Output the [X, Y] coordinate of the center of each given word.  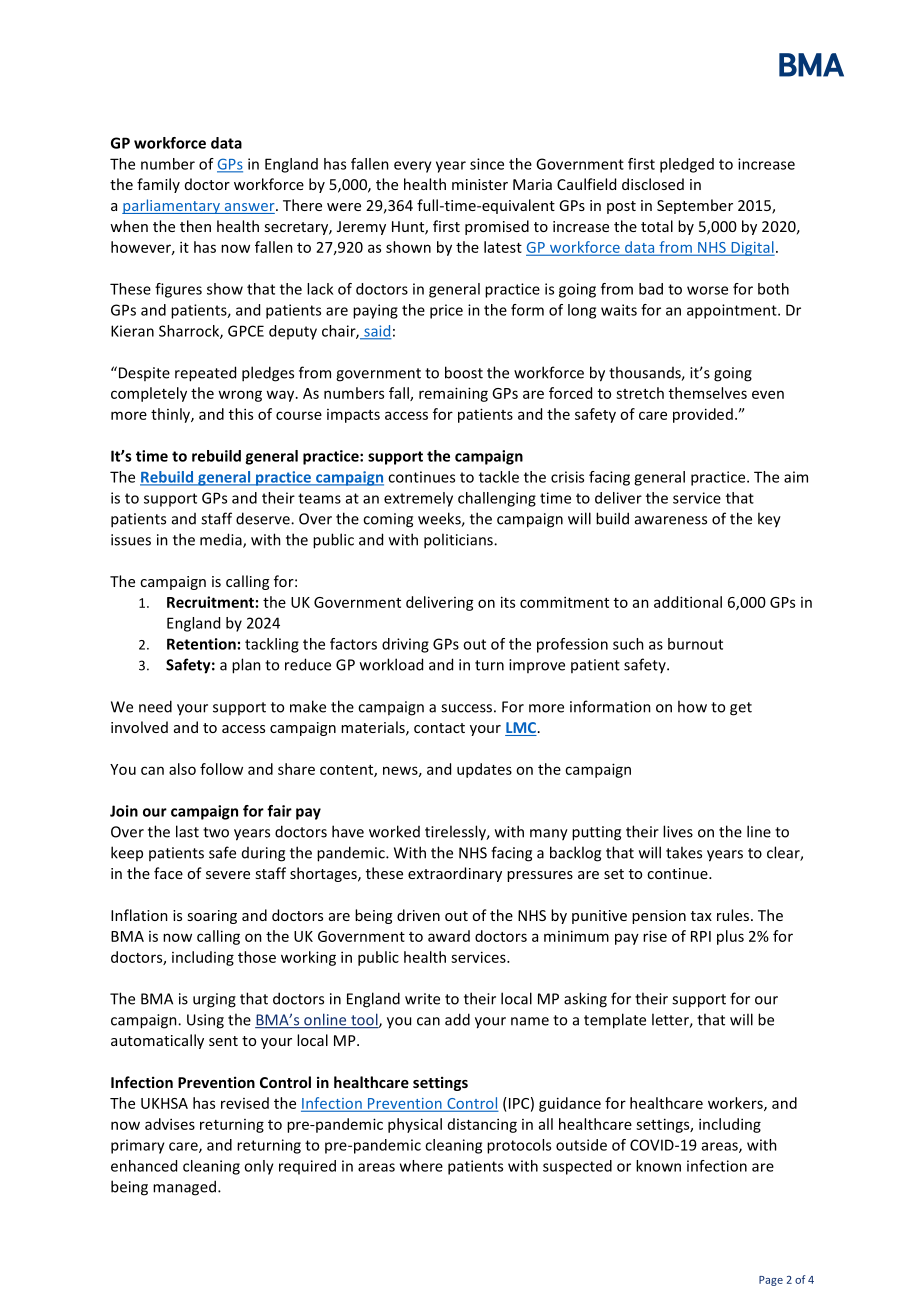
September [695, 206]
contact [439, 728]
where [421, 1166]
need [155, 706]
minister [480, 184]
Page [771, 1281]
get [741, 709]
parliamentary [172, 206]
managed [184, 1188]
